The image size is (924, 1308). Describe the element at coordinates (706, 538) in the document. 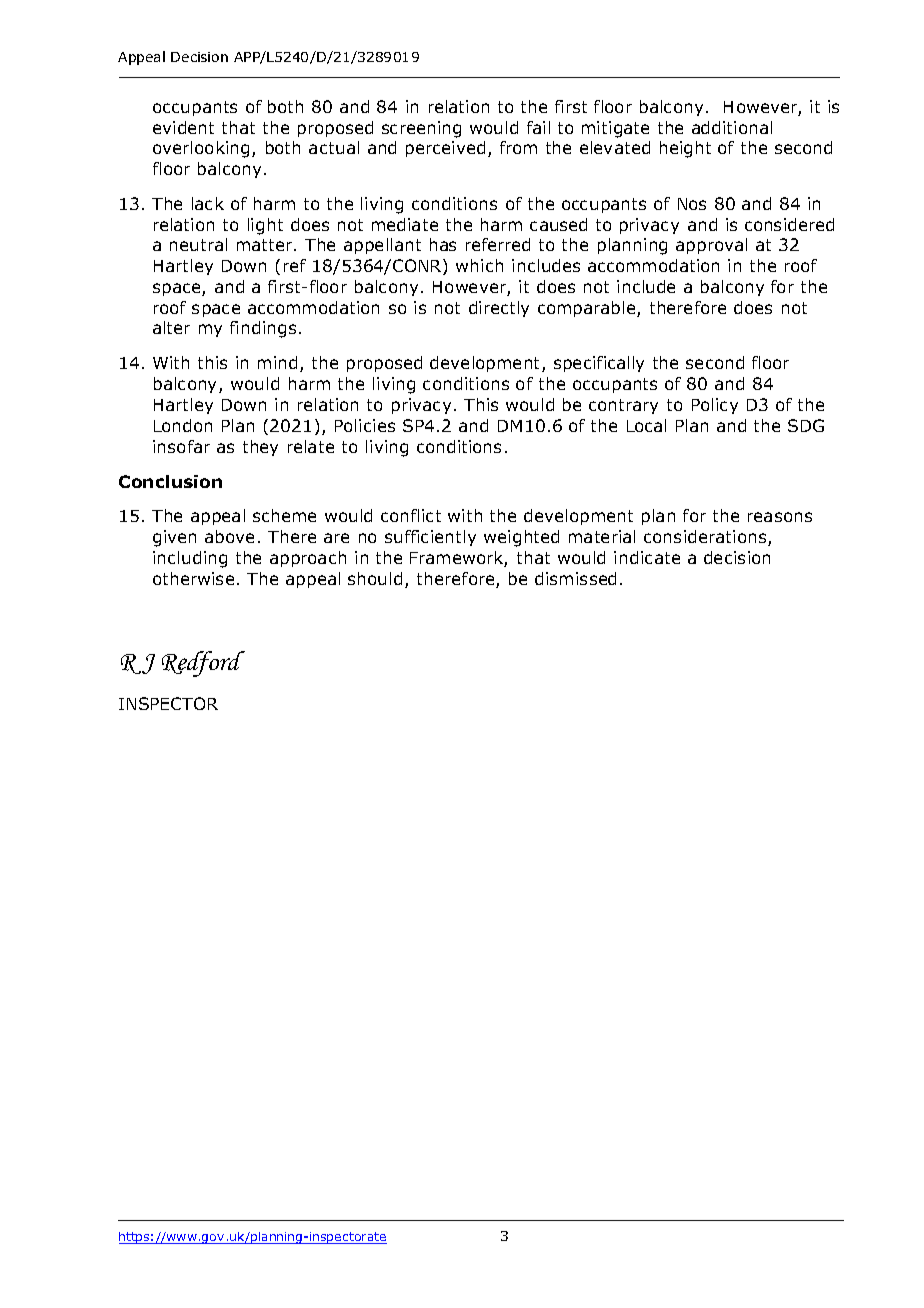

I see `considerations` at that location.
